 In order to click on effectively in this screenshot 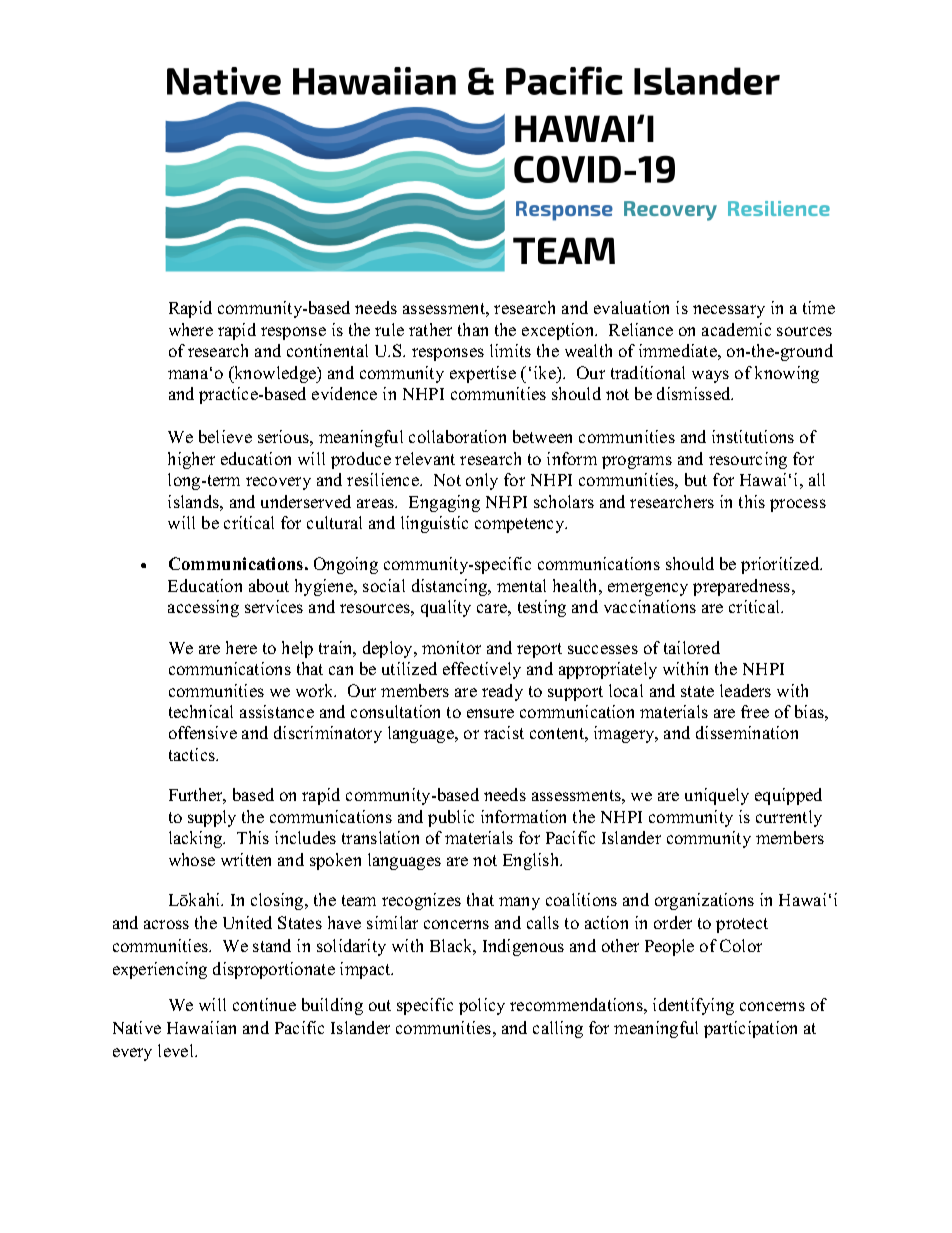, I will do `click(482, 670)`.
